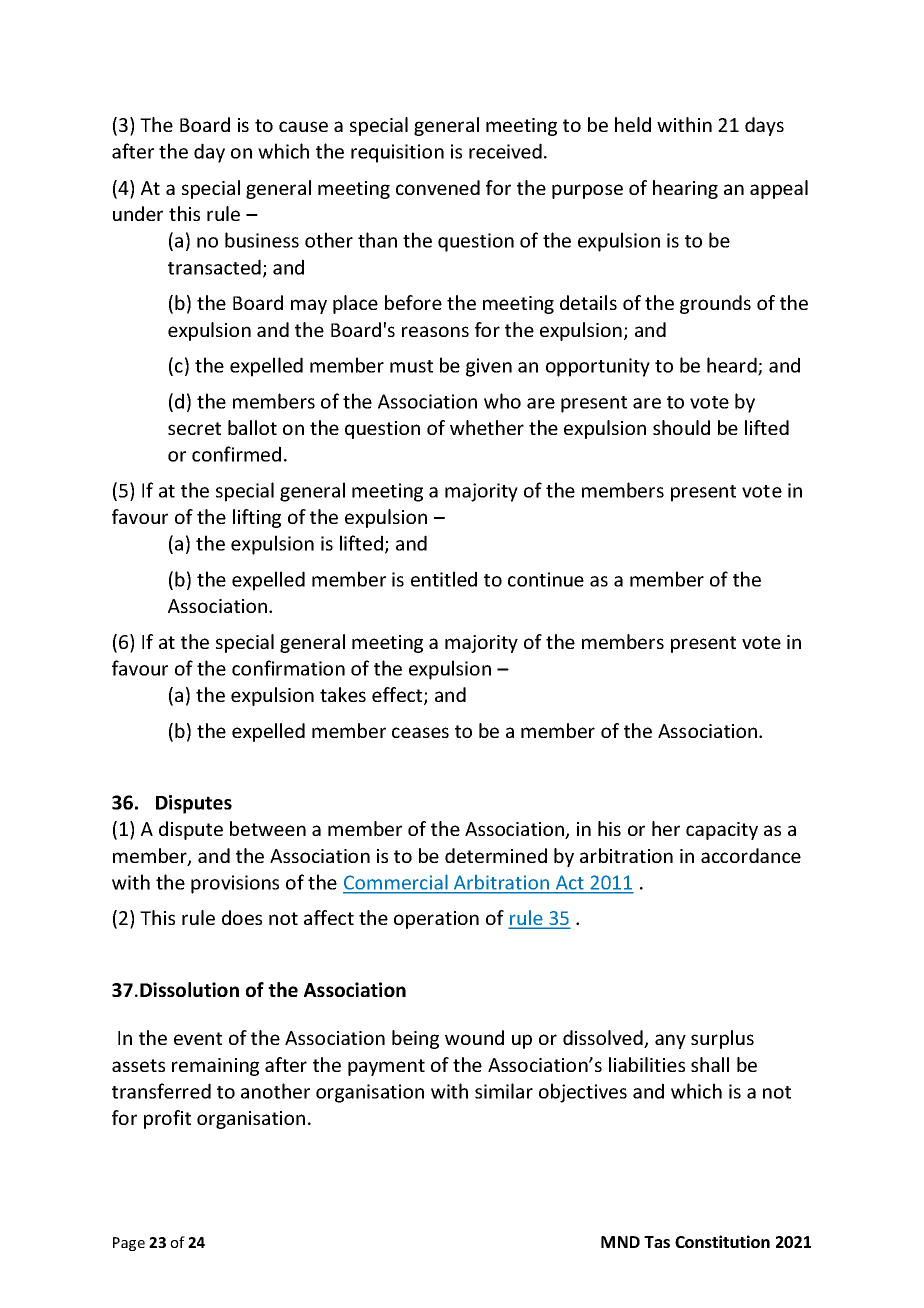 This page has height=1308, width=924. What do you see at coordinates (398, 696) in the page?
I see `effect` at bounding box center [398, 696].
